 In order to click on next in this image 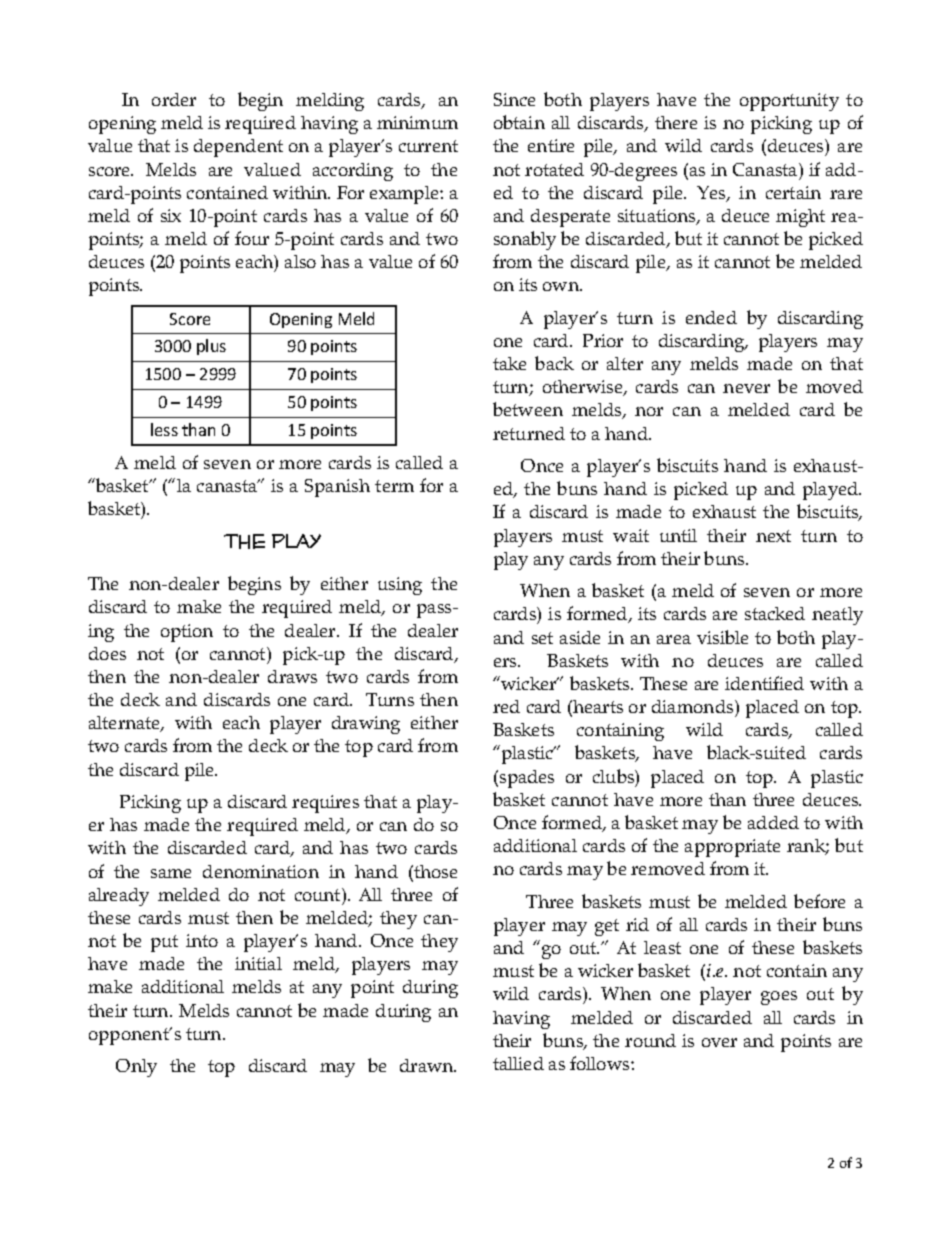, I will do `click(773, 536)`.
